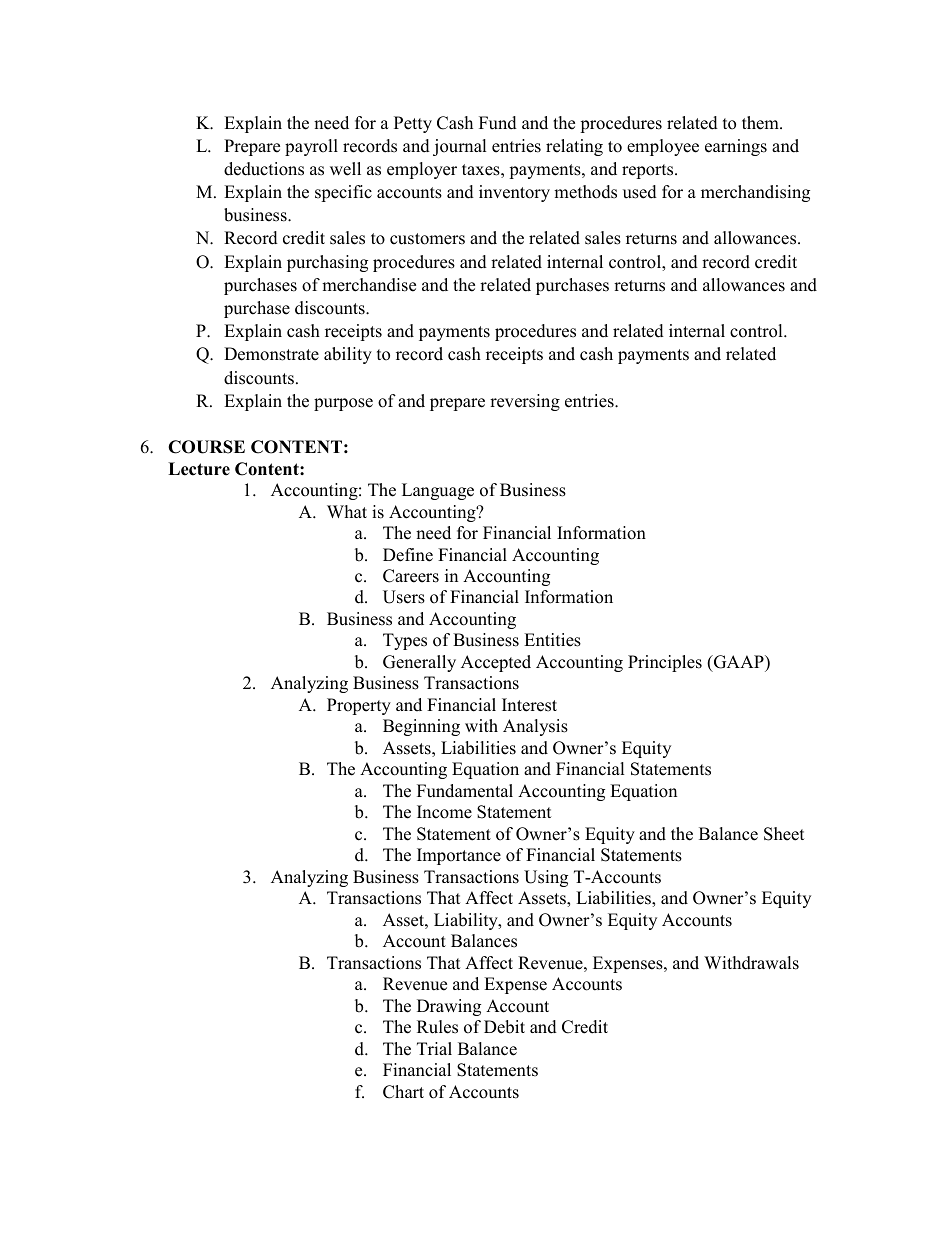  I want to click on COURSE, so click(206, 447).
